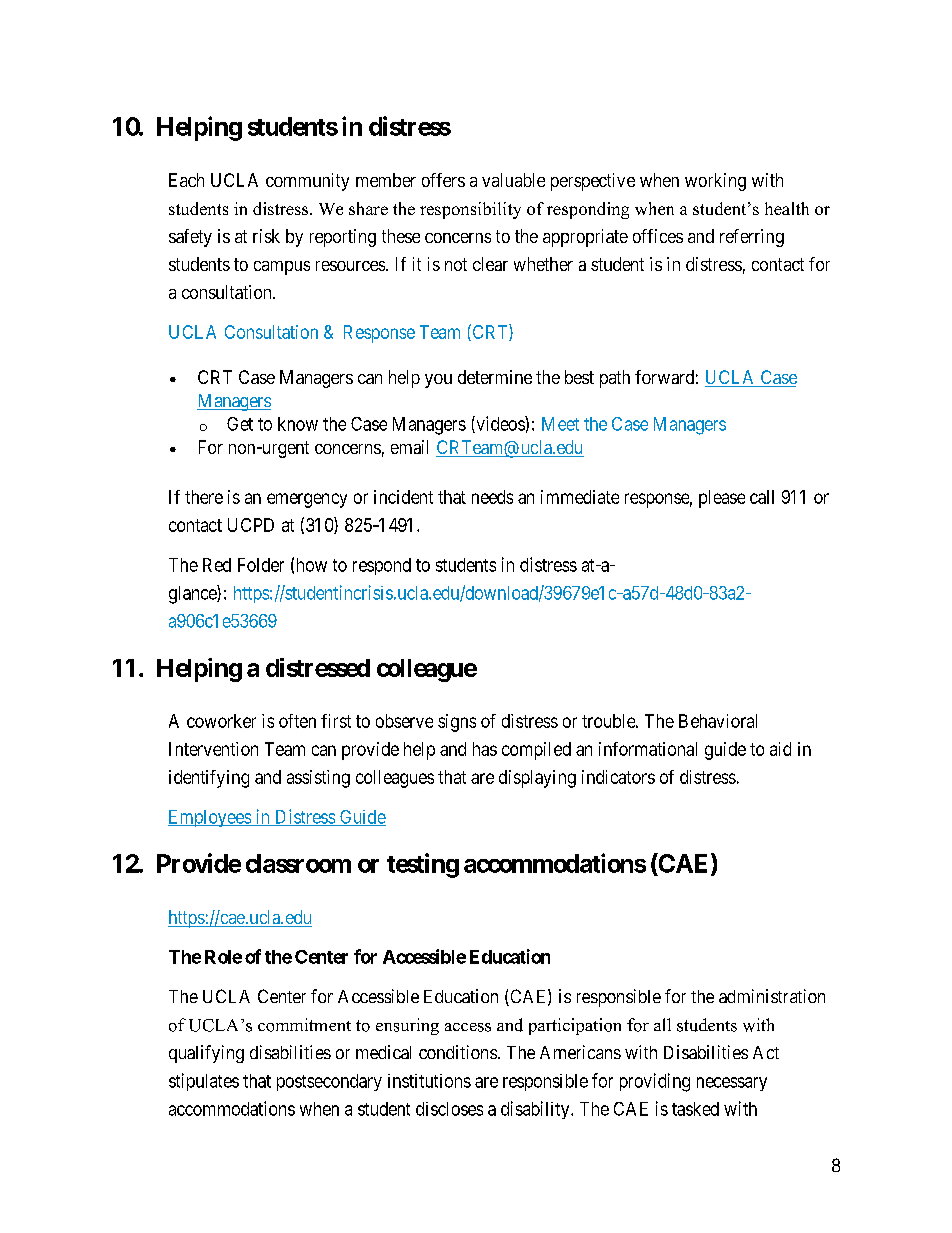  I want to click on responsibility, so click(470, 210).
